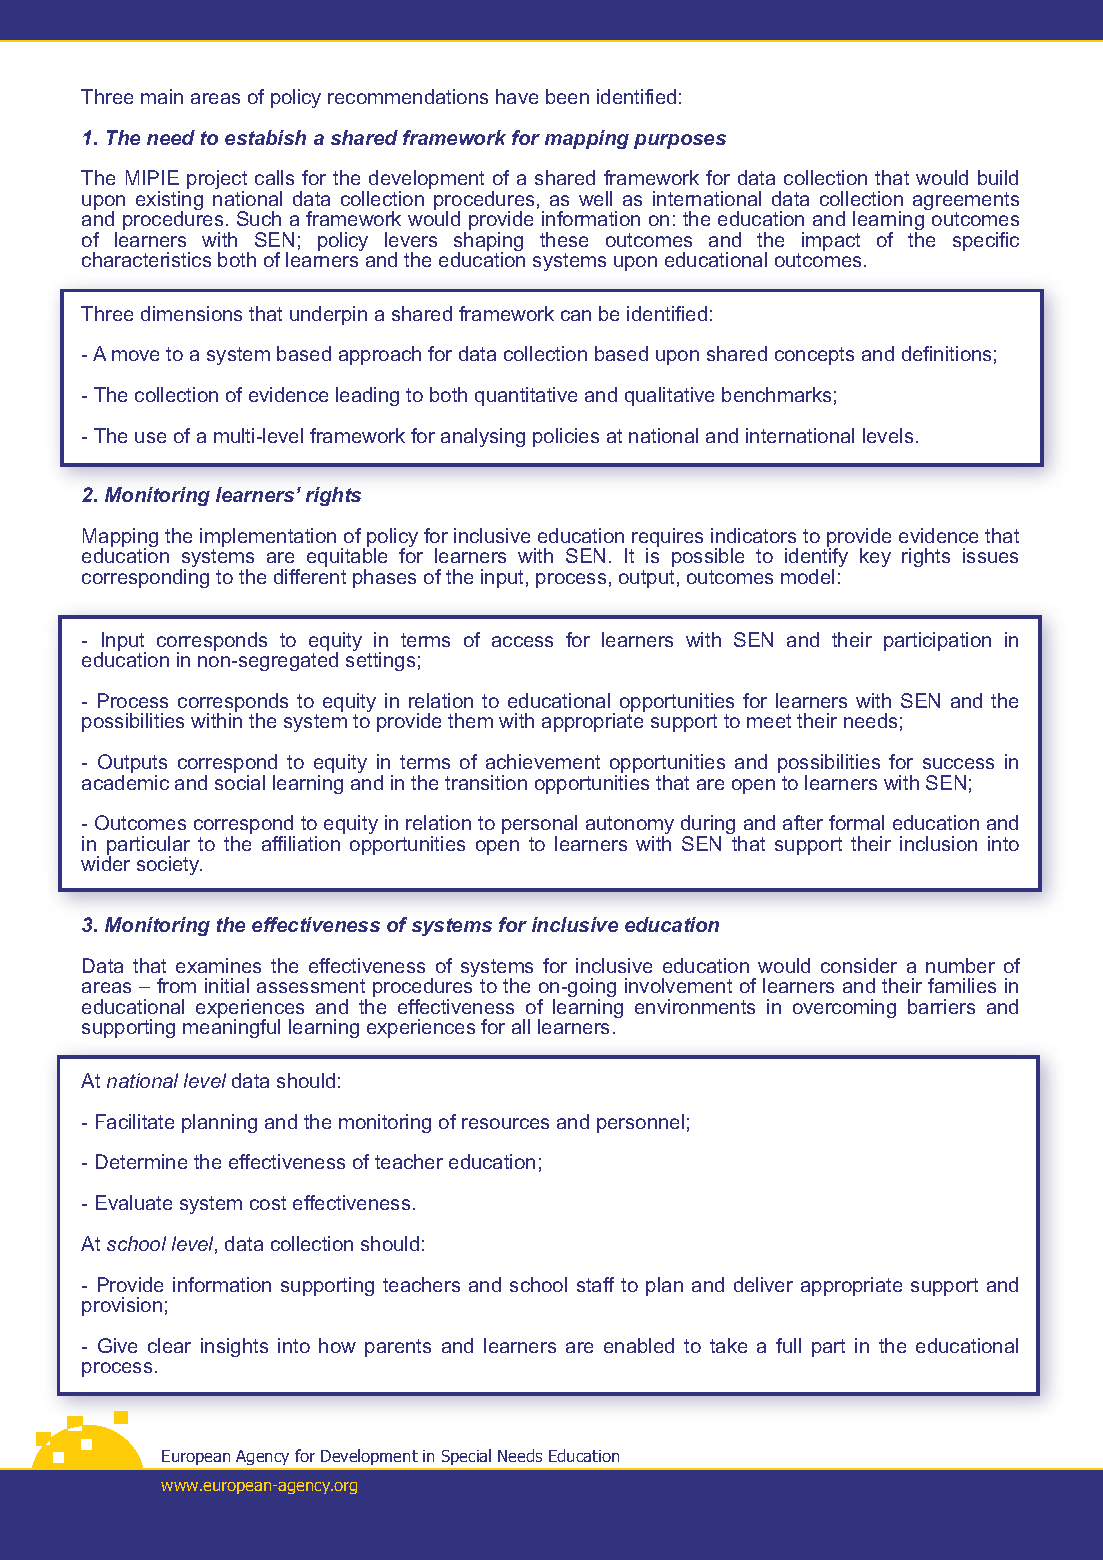 This page has height=1560, width=1103. I want to click on been, so click(567, 96).
